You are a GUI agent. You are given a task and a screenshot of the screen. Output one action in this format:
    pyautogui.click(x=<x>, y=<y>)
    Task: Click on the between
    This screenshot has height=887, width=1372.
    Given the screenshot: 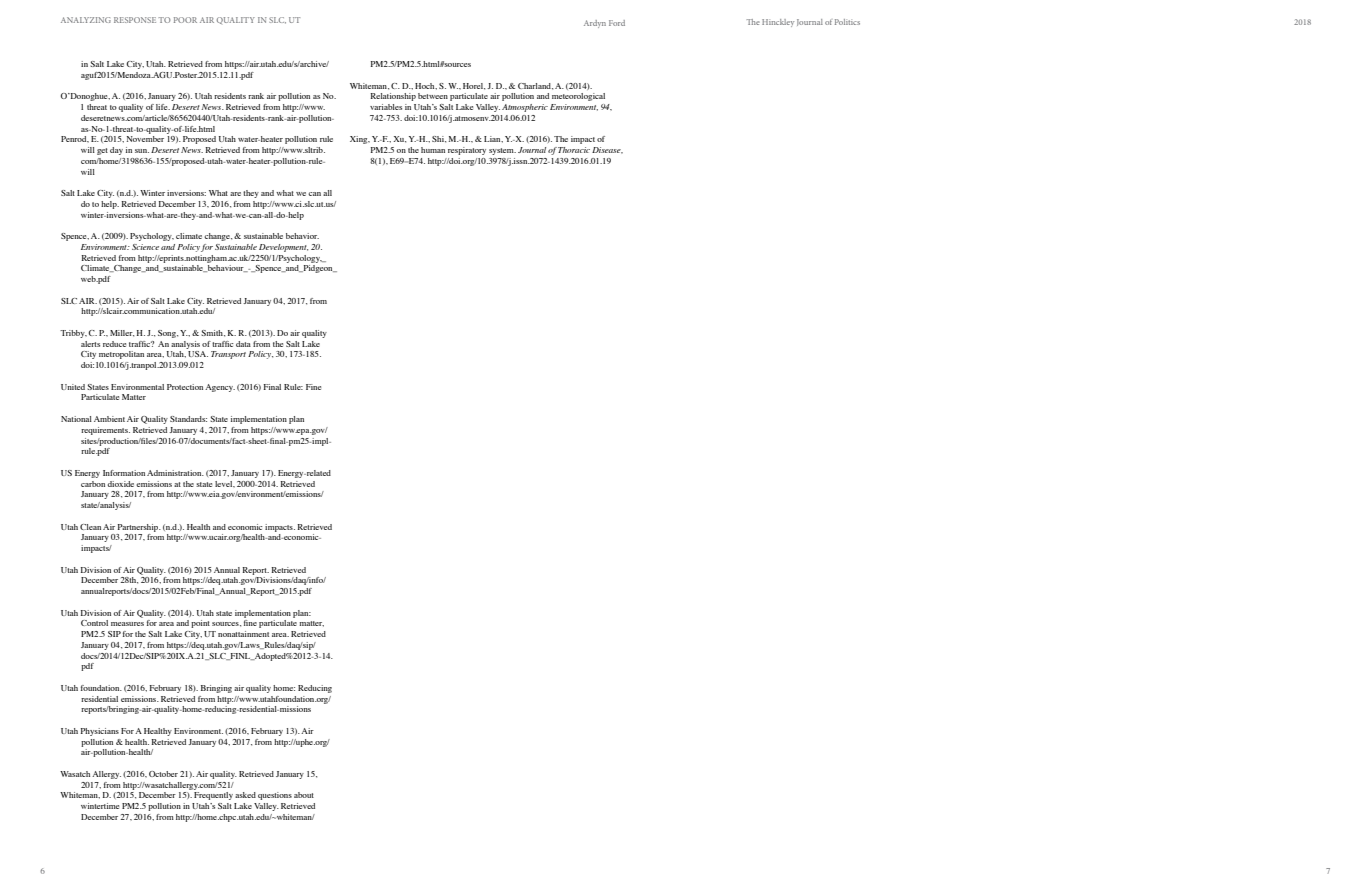 What is the action you would take?
    pyautogui.click(x=433, y=96)
